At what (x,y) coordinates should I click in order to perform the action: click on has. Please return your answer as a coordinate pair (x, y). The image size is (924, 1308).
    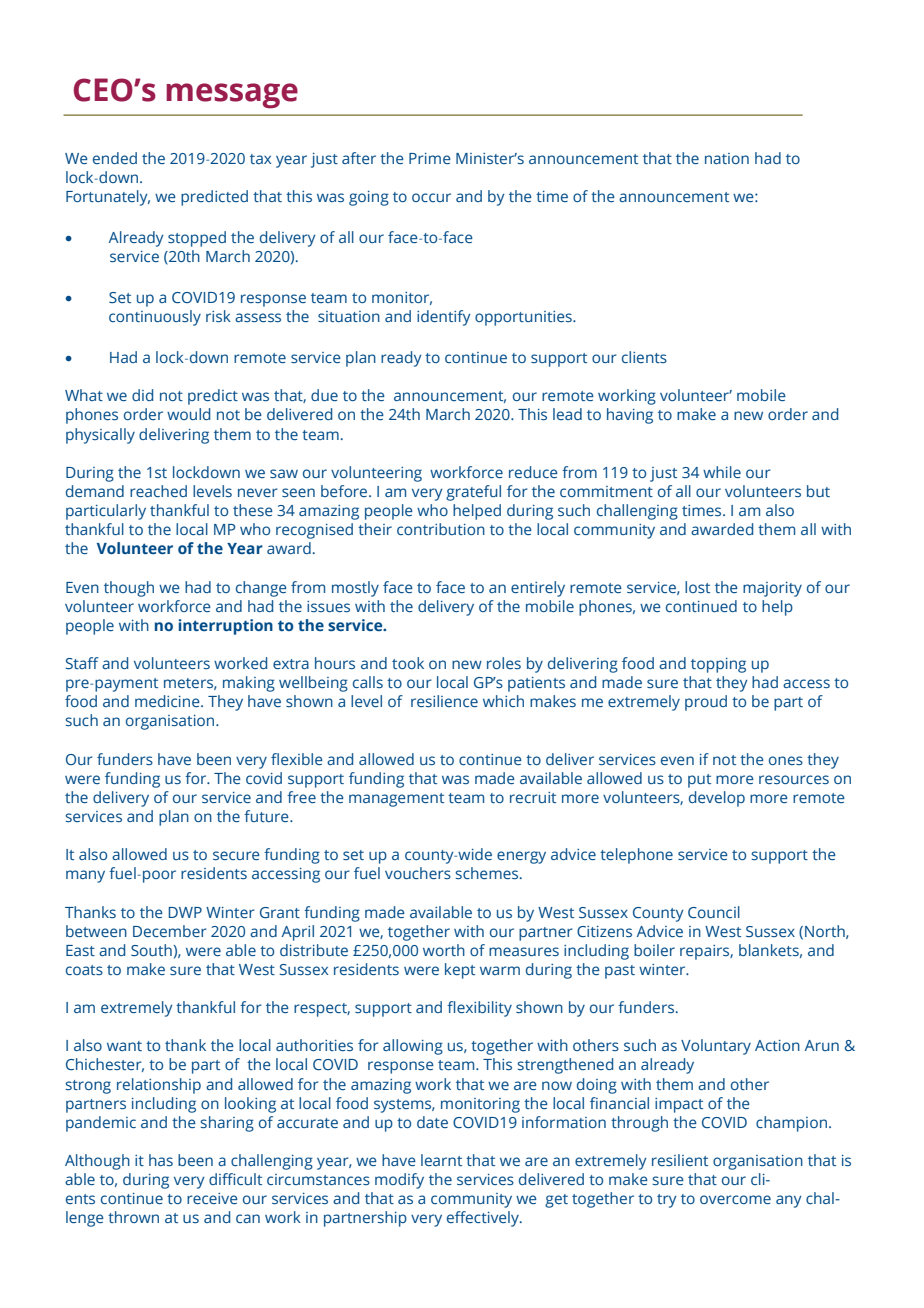
    Looking at the image, I should click on (161, 1160).
